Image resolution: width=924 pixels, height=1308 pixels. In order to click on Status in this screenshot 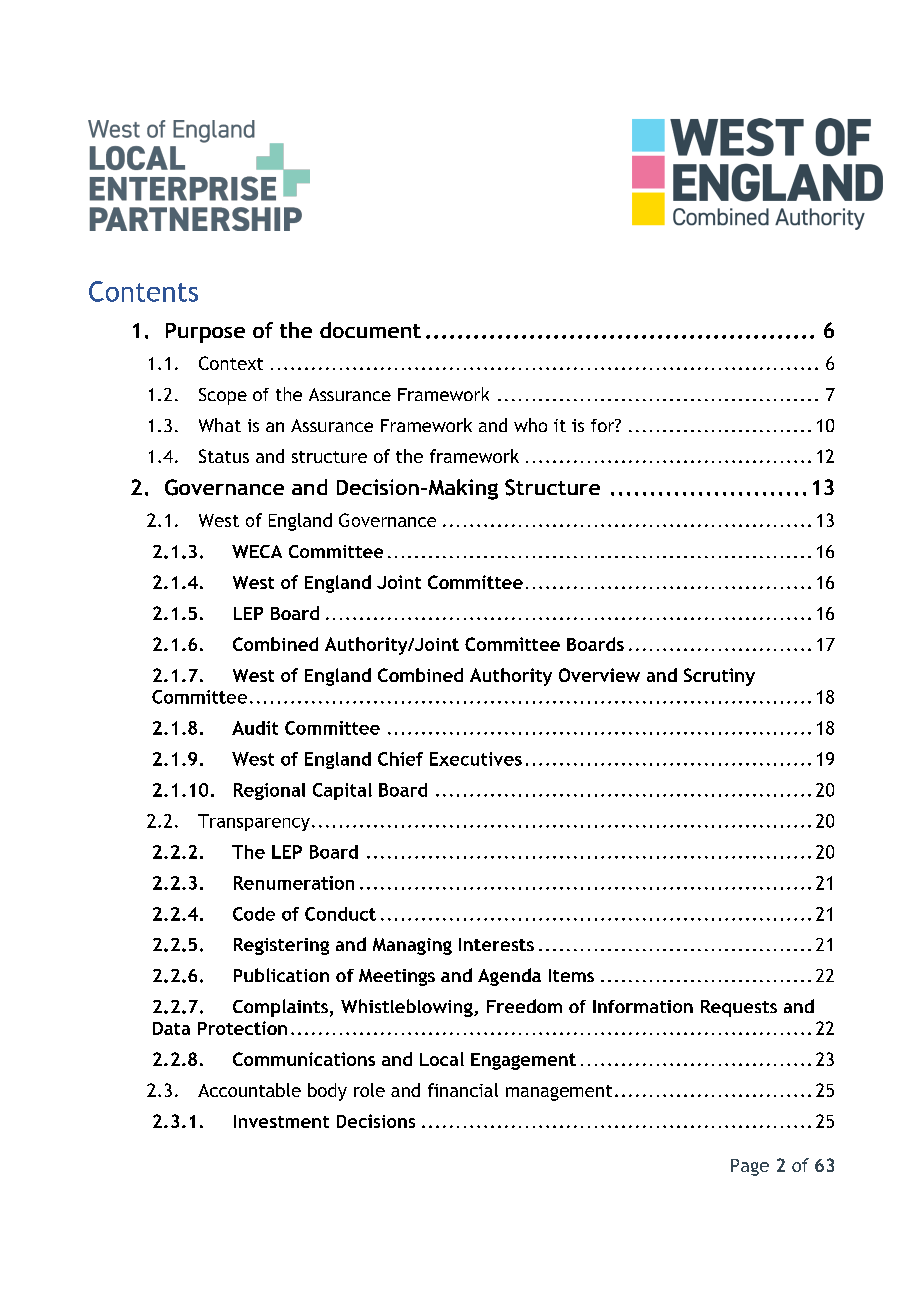, I will do `click(224, 456)`.
